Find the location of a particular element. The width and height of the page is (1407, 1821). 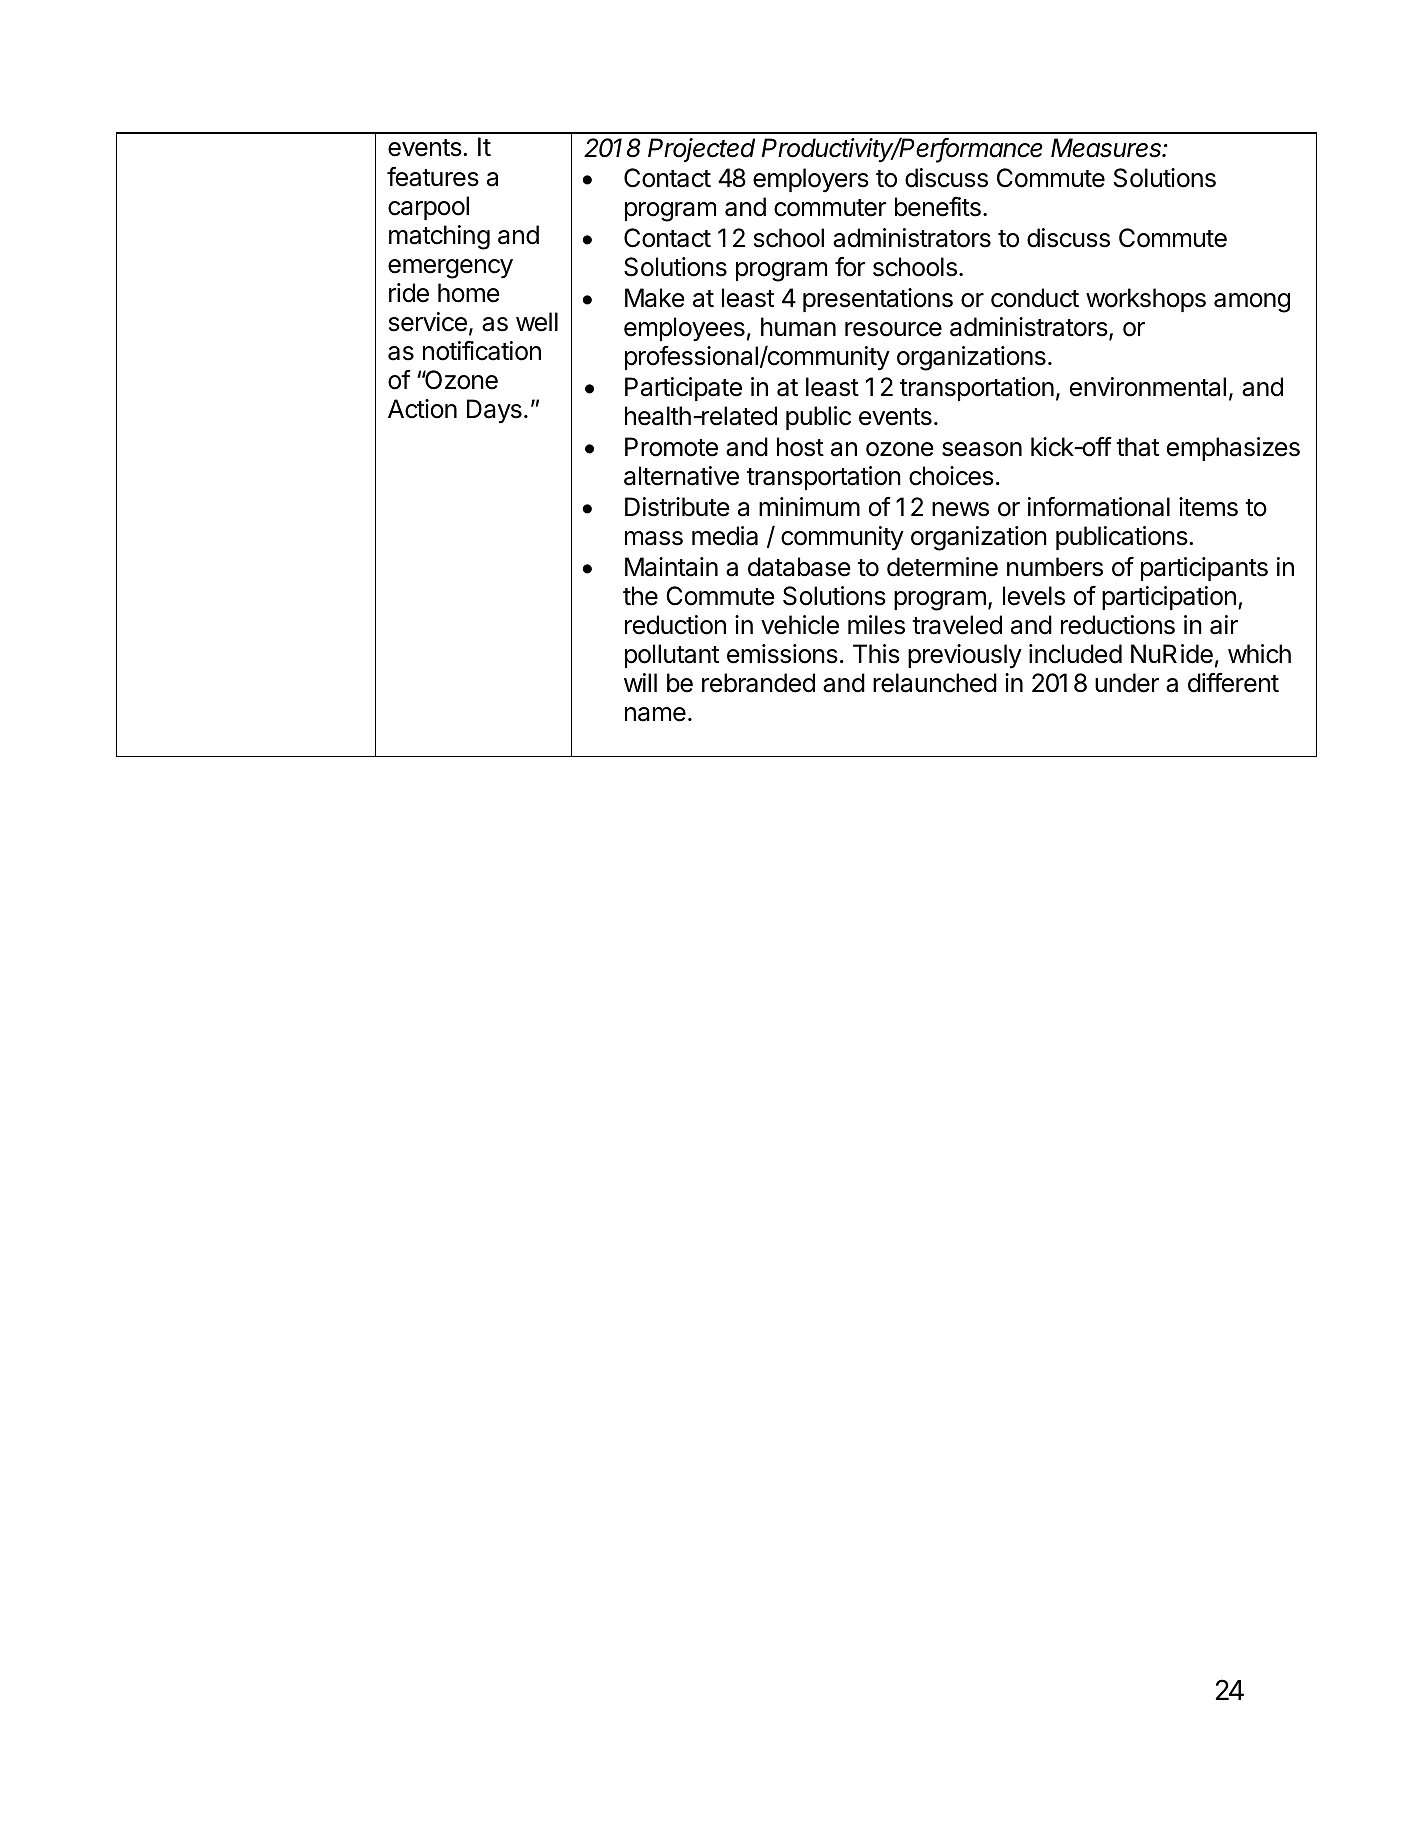

alternative is located at coordinates (681, 476).
